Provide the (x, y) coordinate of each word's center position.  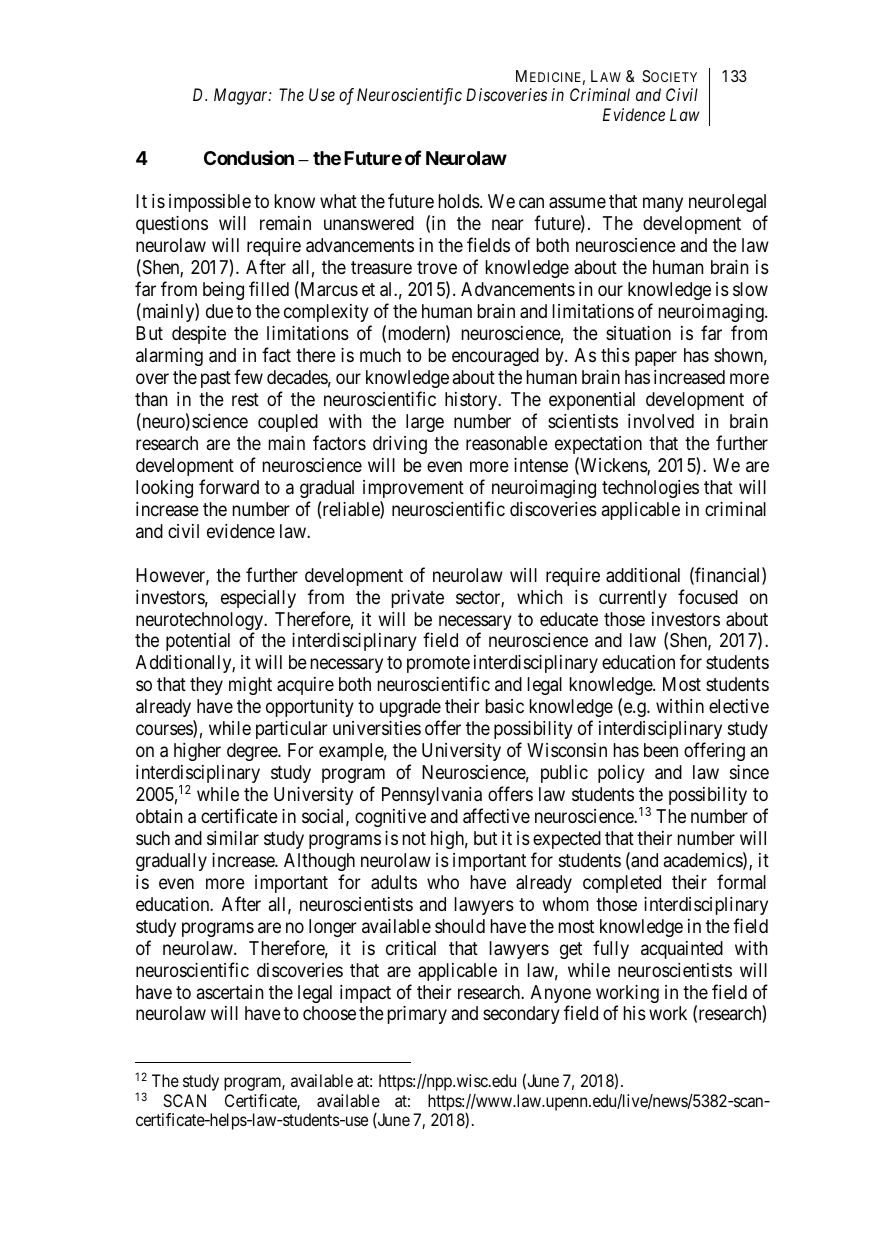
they (206, 686)
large (425, 423)
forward (229, 486)
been (661, 750)
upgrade (410, 708)
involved (661, 421)
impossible (210, 203)
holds (460, 201)
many (663, 205)
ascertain (230, 992)
